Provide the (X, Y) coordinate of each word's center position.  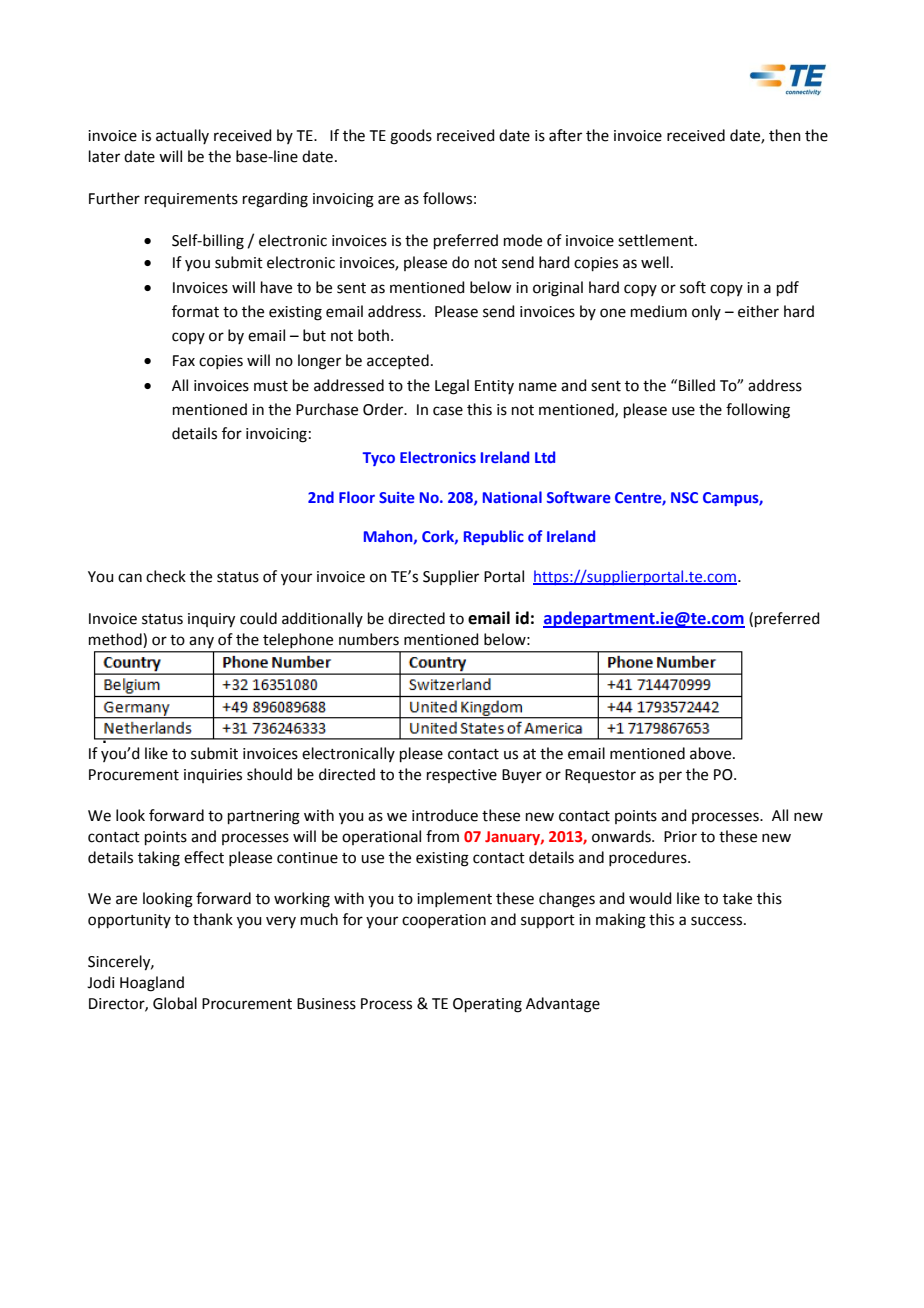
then (785, 135)
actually (182, 136)
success (718, 921)
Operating (487, 1005)
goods (411, 137)
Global (175, 1003)
